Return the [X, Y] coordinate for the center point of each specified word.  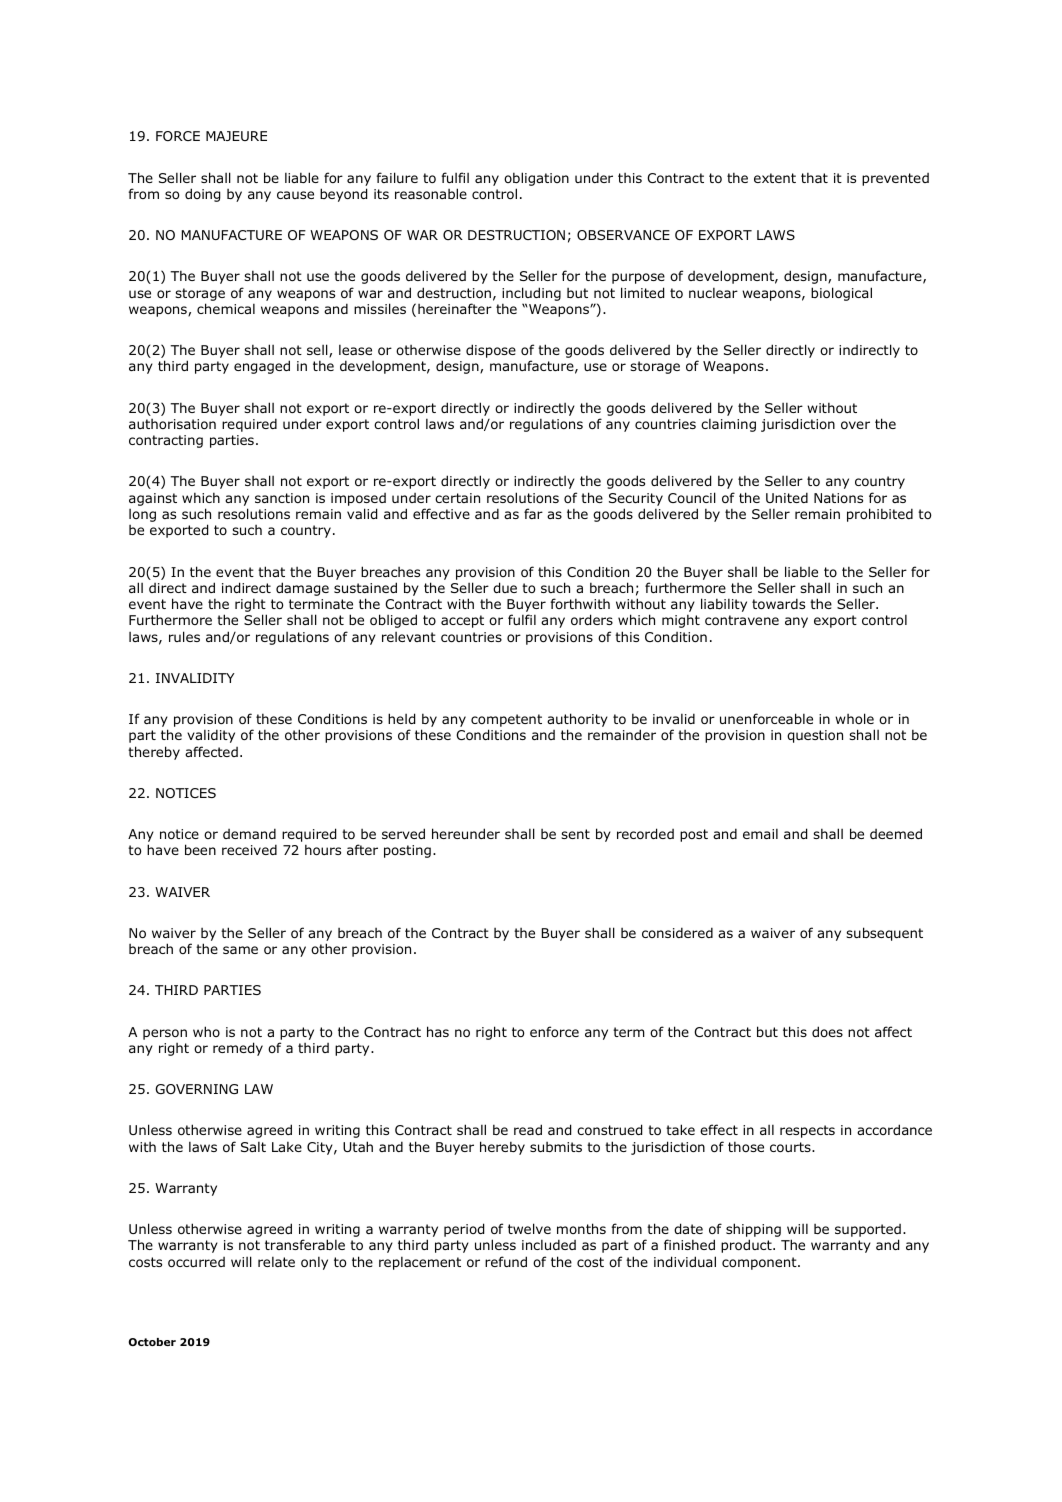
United [787, 497]
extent [775, 178]
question [815, 736]
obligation [536, 180]
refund [506, 1261]
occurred [196, 1262]
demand [249, 833]
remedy [238, 1049]
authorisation [172, 424]
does [827, 1031]
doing [202, 195]
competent [506, 722]
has [438, 1031]
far [533, 513]
